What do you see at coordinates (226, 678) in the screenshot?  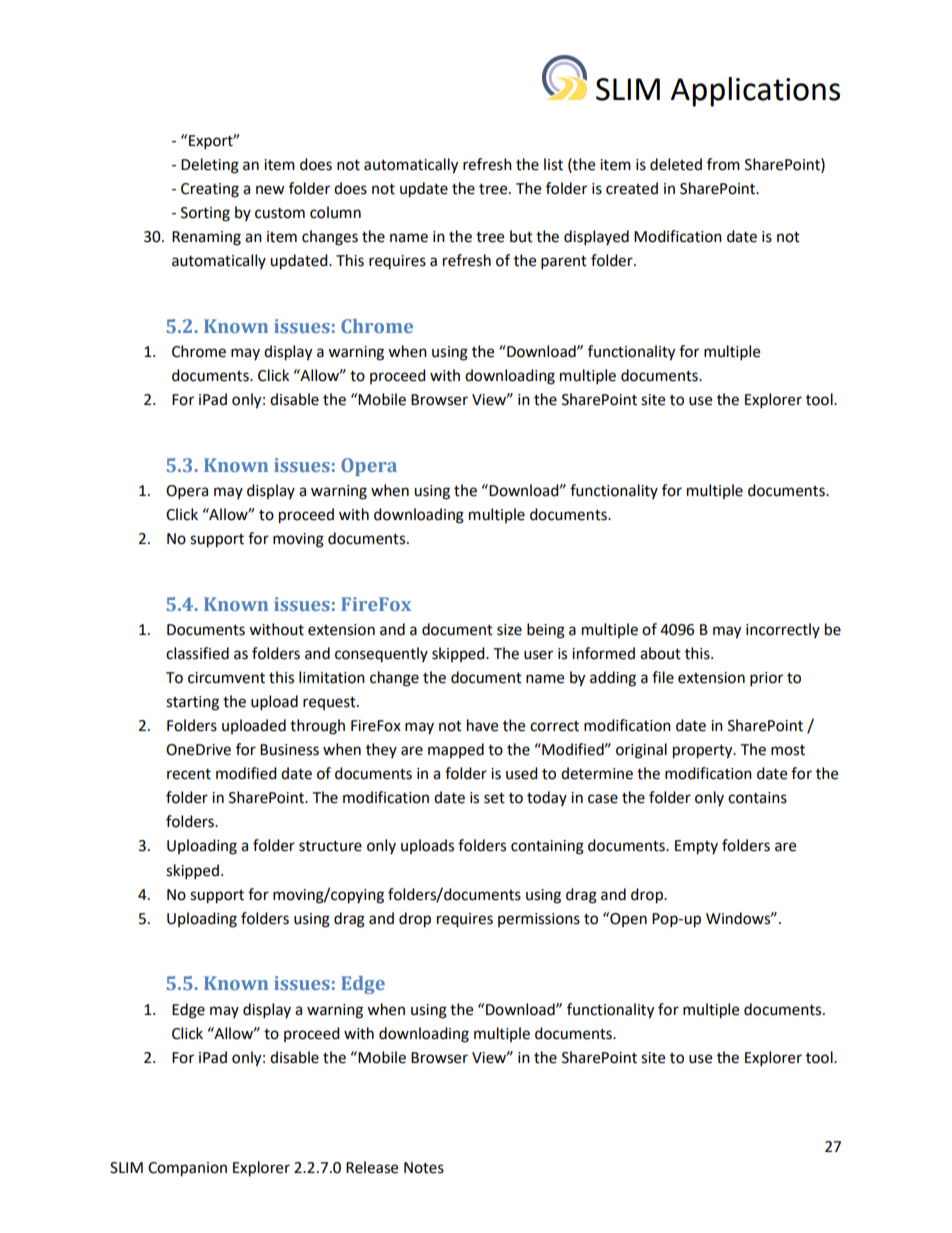 I see `circumvent` at bounding box center [226, 678].
